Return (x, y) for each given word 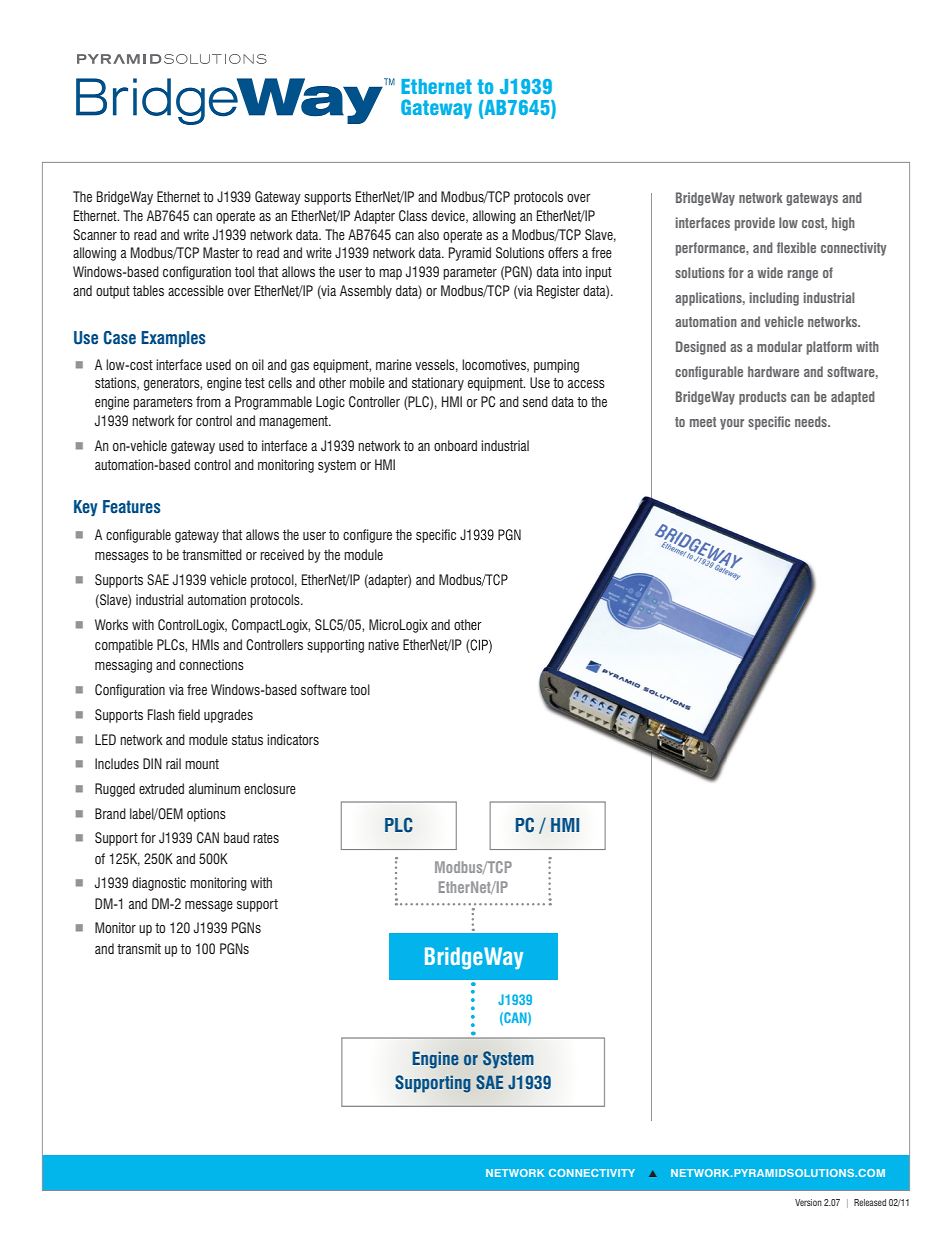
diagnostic (159, 884)
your (732, 424)
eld (192, 714)
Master (221, 252)
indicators (293, 739)
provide (755, 224)
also (428, 234)
